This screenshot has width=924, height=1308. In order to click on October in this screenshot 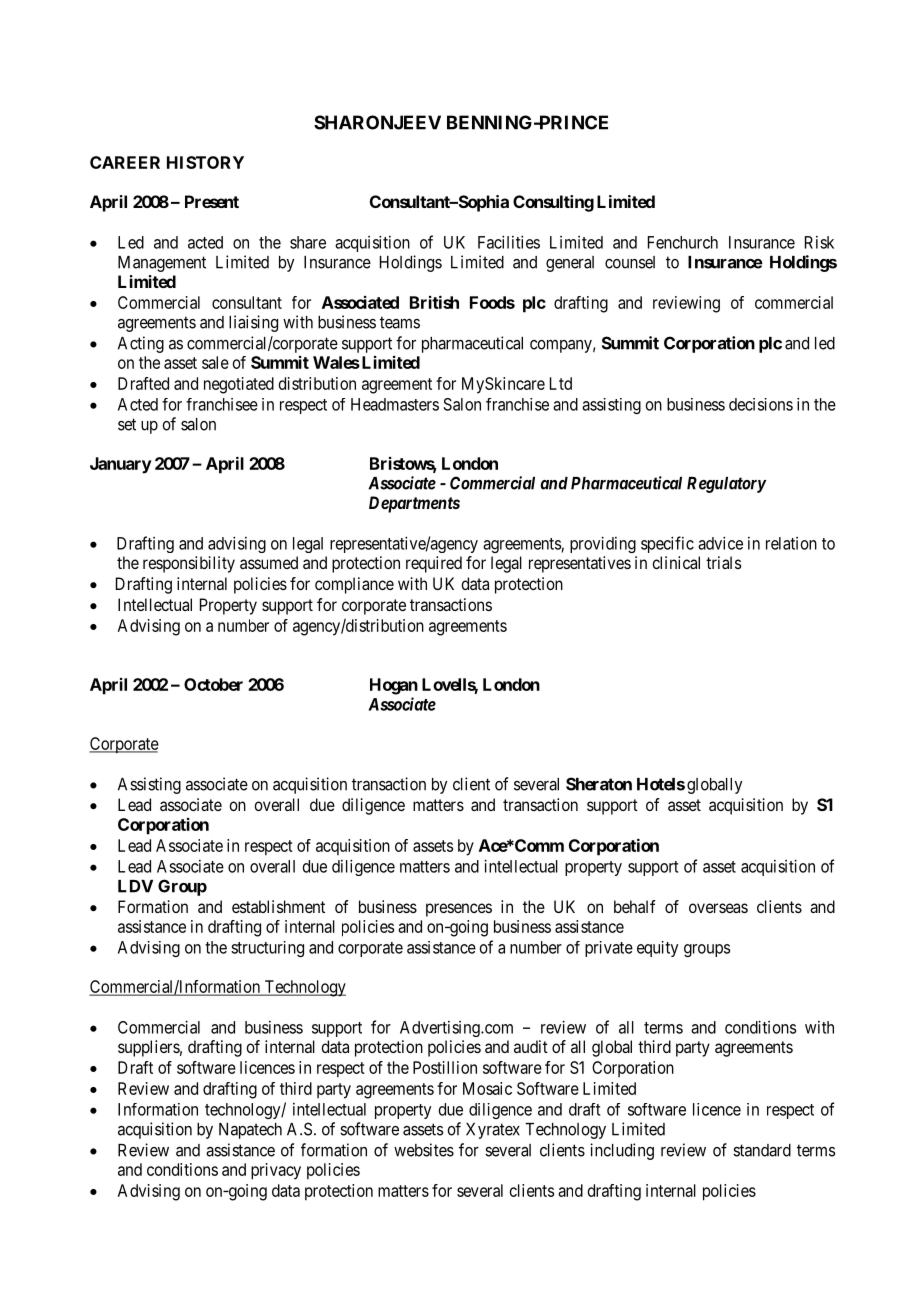, I will do `click(213, 684)`.
